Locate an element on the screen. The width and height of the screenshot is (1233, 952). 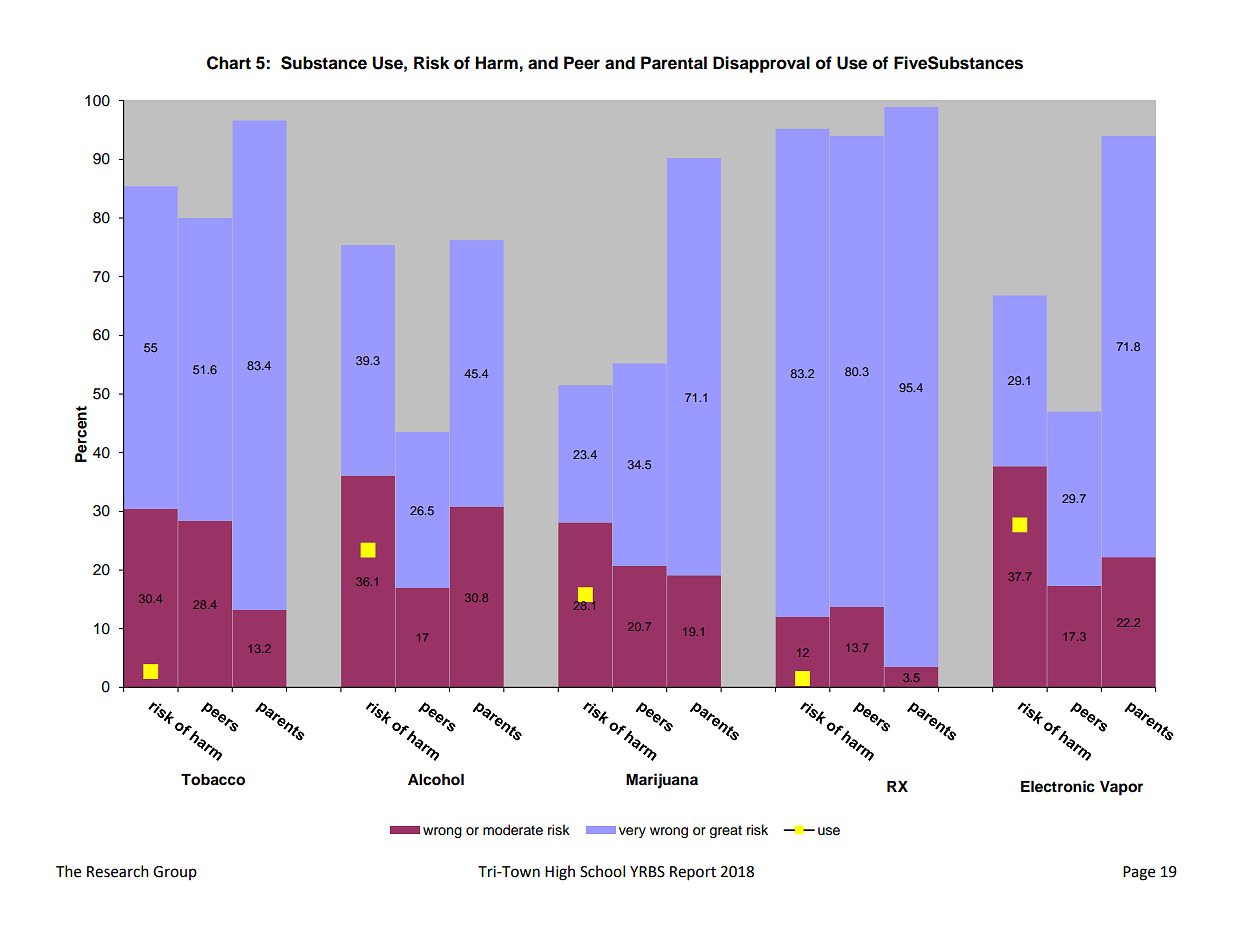
Vapor is located at coordinates (1121, 788).
